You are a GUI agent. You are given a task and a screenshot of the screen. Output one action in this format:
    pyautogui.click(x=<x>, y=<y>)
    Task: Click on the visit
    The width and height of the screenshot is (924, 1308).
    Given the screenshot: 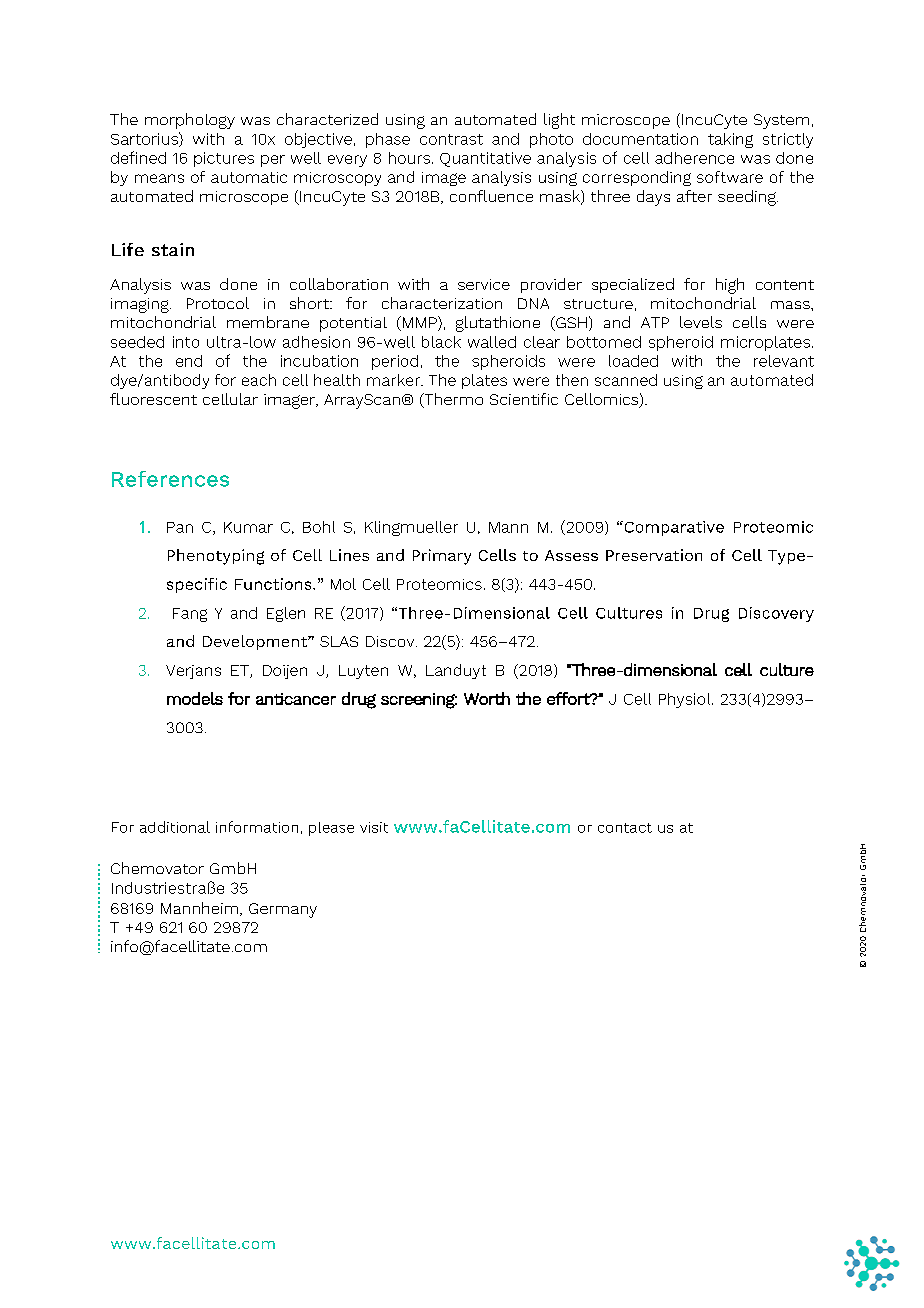 What is the action you would take?
    pyautogui.click(x=374, y=827)
